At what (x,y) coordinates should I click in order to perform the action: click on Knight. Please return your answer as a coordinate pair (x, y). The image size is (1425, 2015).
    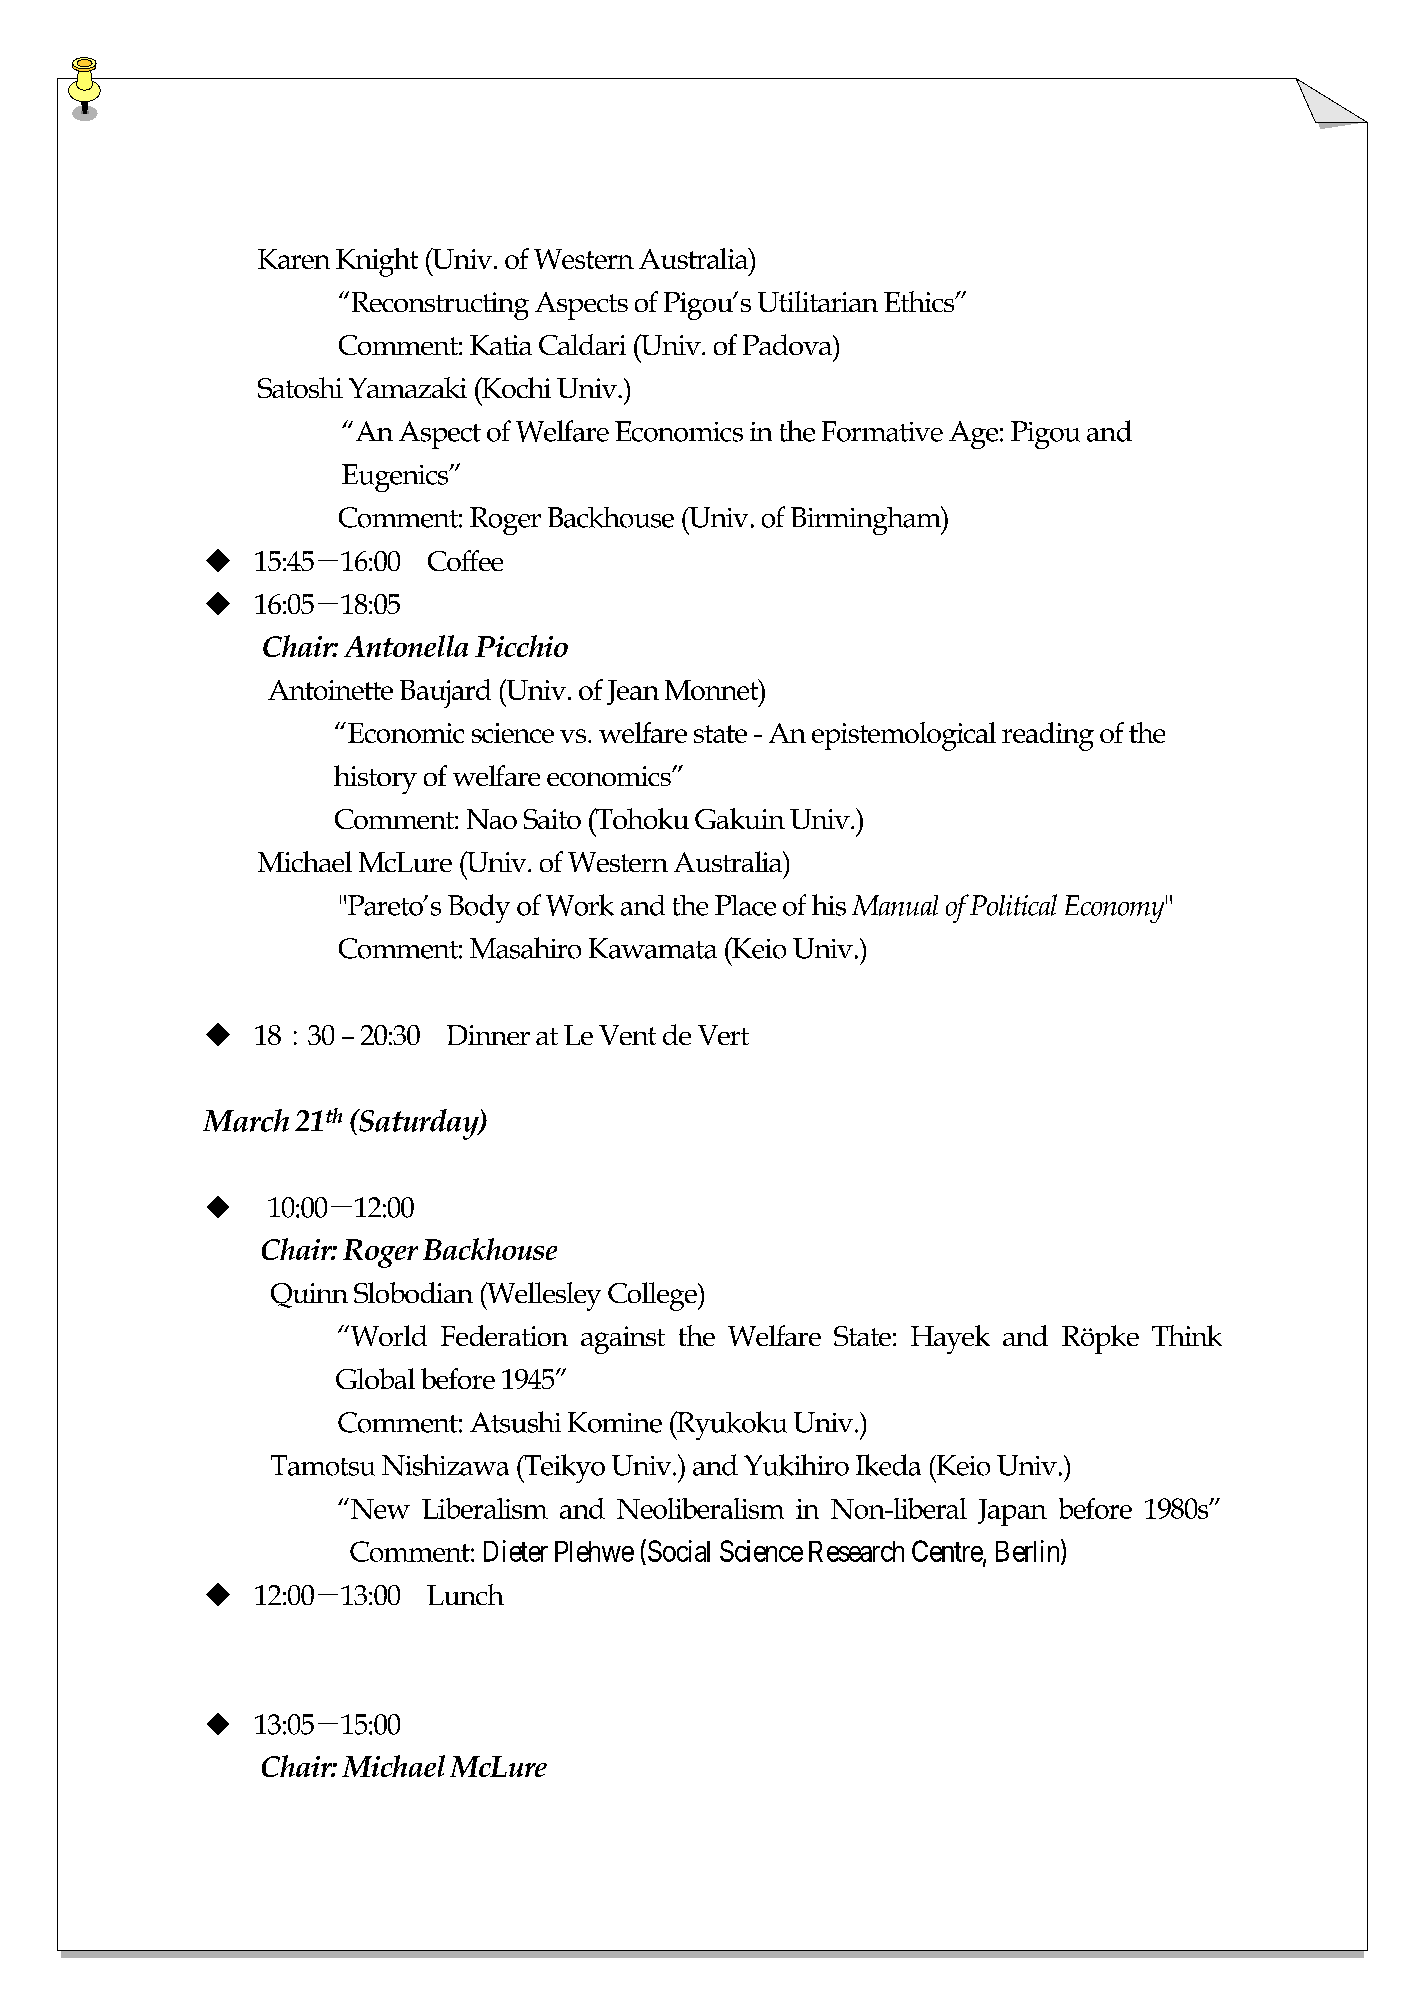
    Looking at the image, I should click on (377, 262).
